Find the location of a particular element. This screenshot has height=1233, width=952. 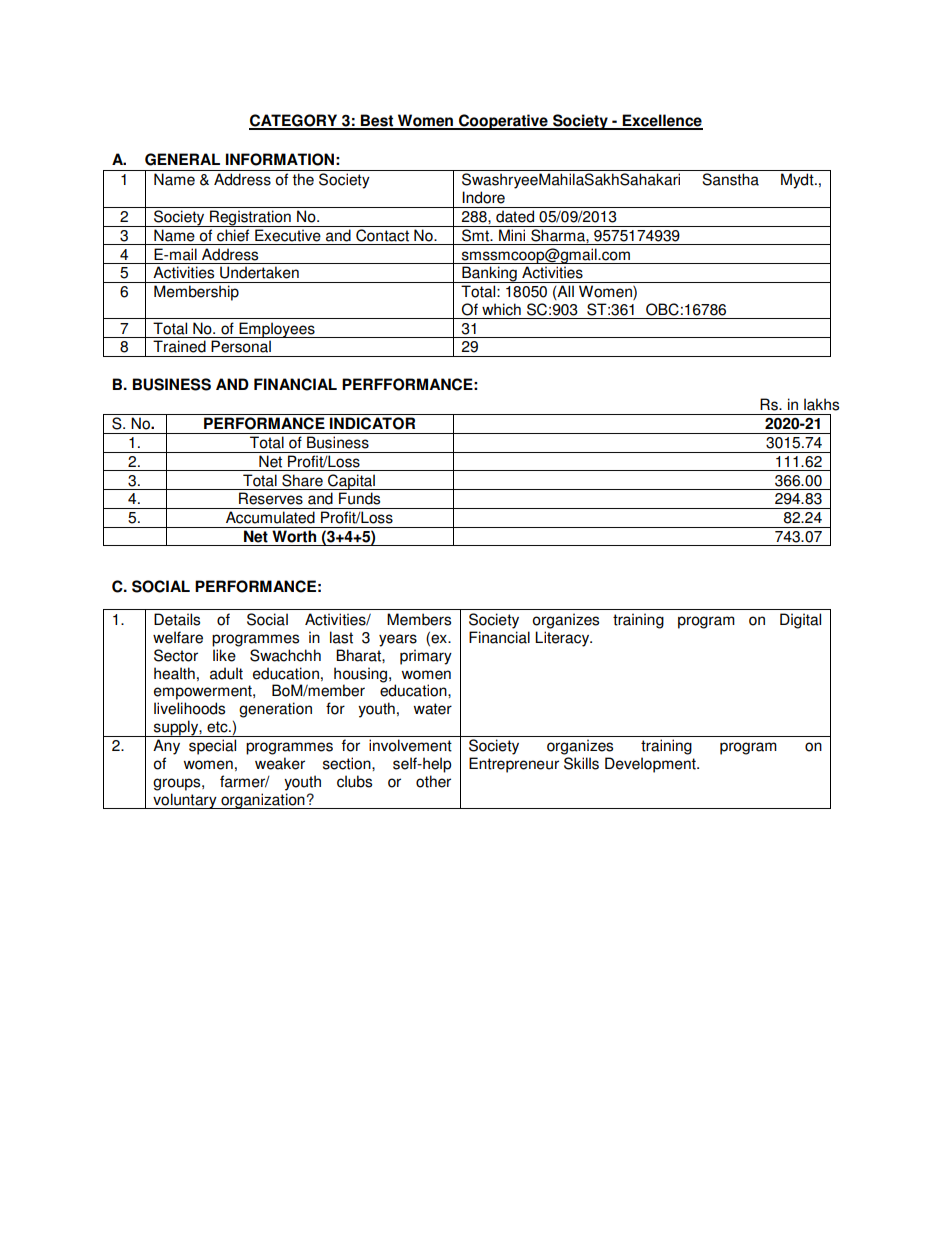

Cooperative is located at coordinates (503, 122).
